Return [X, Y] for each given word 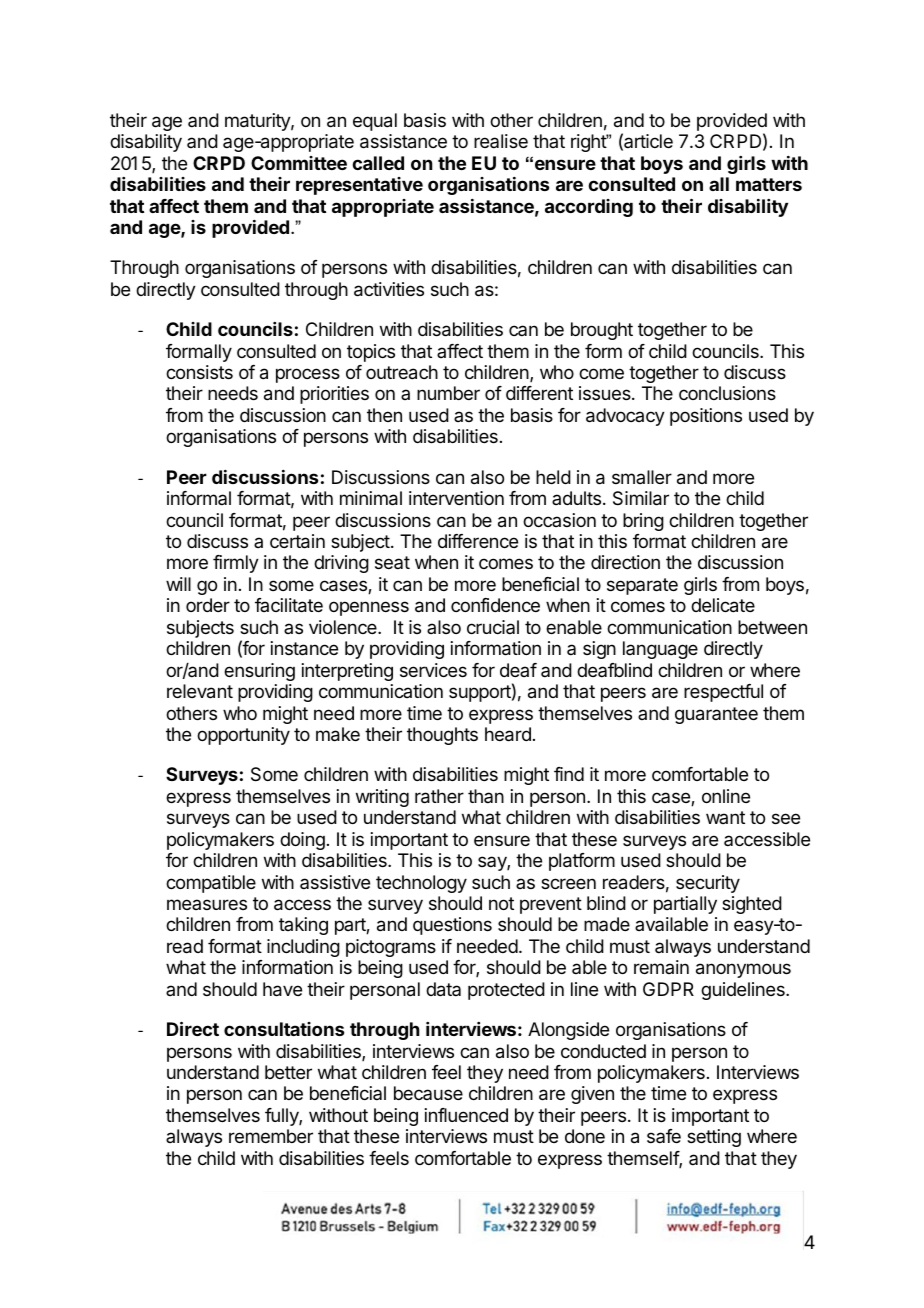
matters [769, 184]
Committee [299, 163]
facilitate [289, 605]
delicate [723, 605]
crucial [493, 627]
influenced [466, 1115]
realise [501, 141]
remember [271, 1136]
